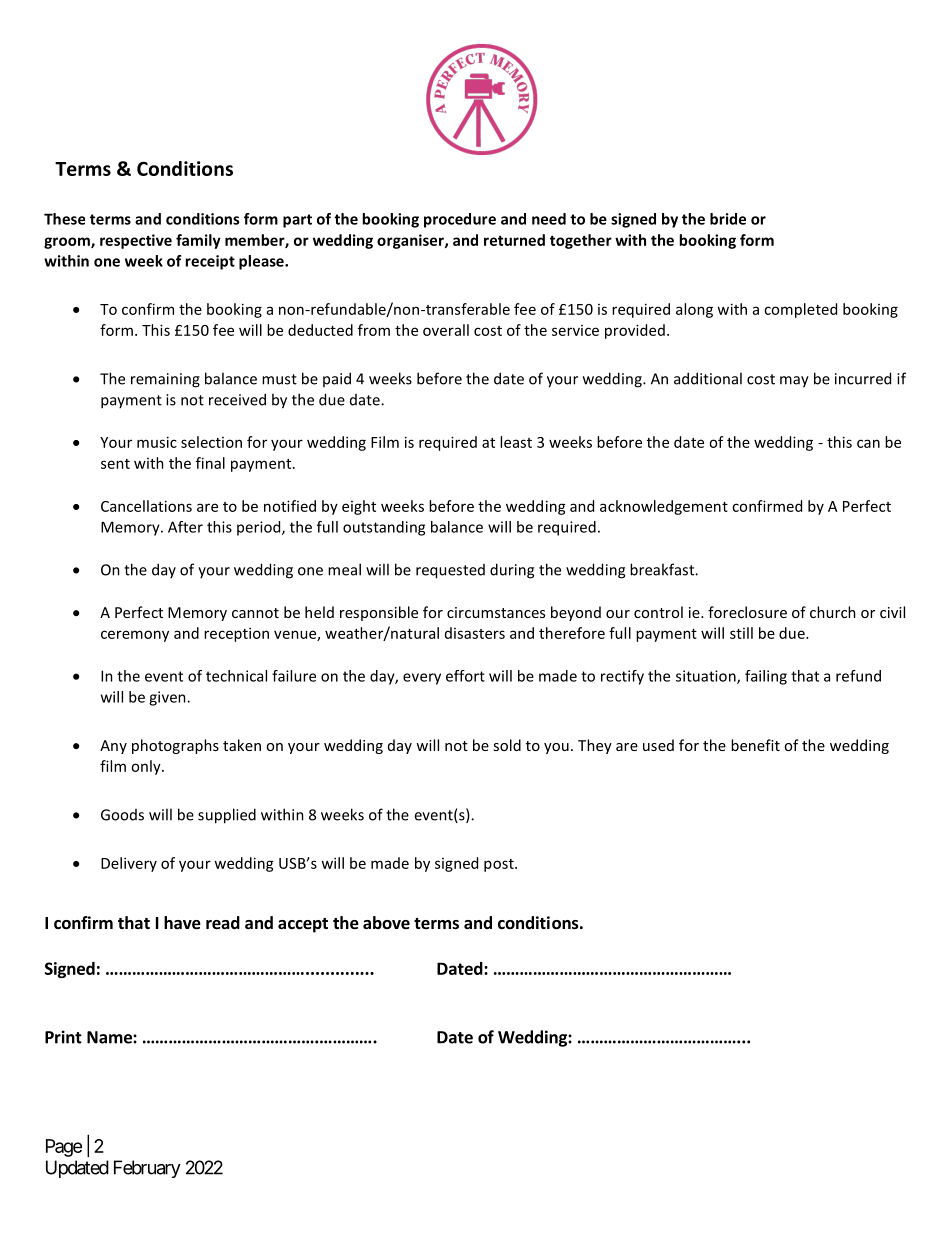 The height and width of the screenshot is (1233, 952). I want to click on returned, so click(514, 240).
